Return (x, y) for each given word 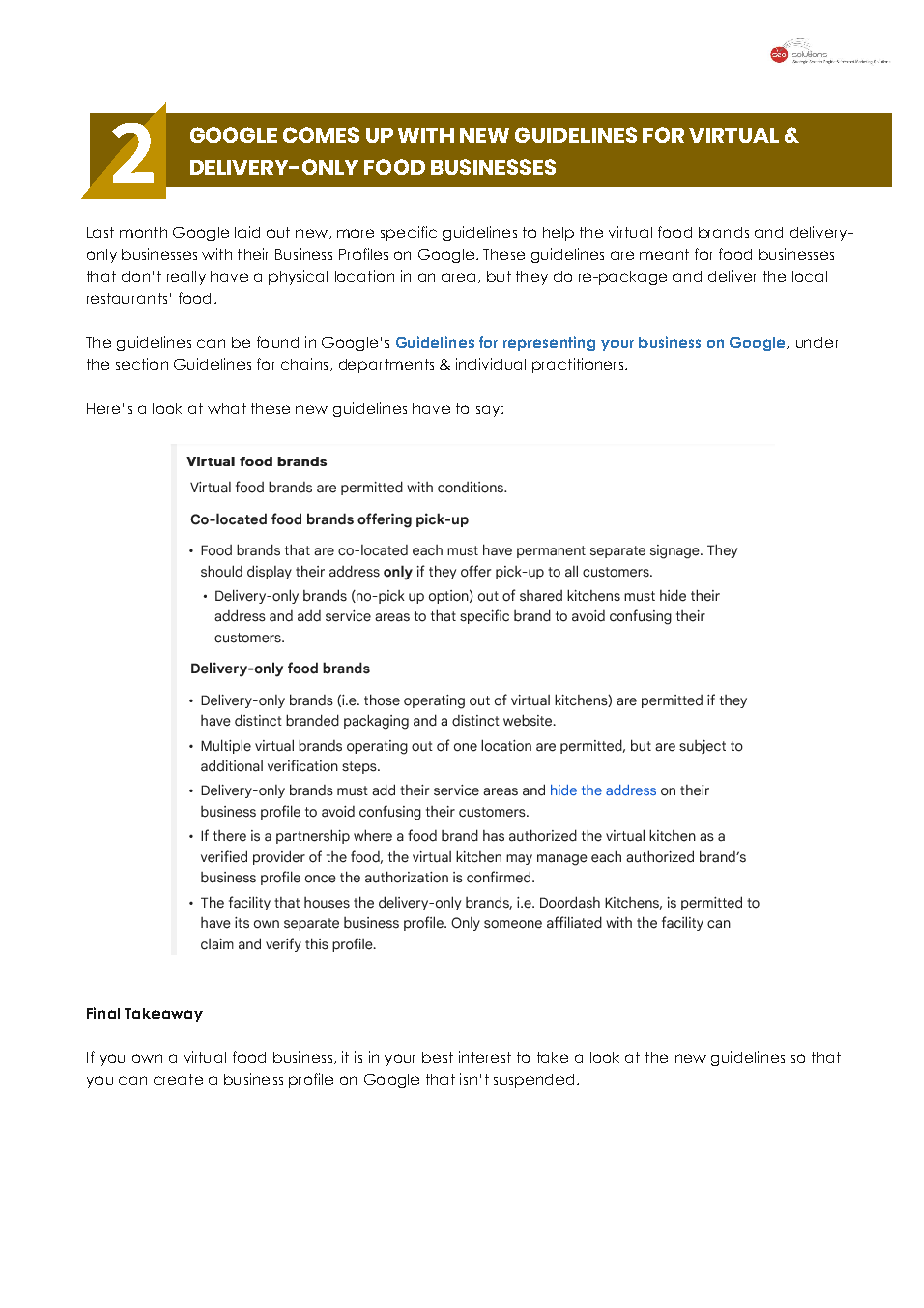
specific (409, 233)
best (437, 1057)
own (147, 1058)
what (227, 408)
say (489, 411)
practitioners (579, 365)
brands (724, 232)
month (143, 232)
